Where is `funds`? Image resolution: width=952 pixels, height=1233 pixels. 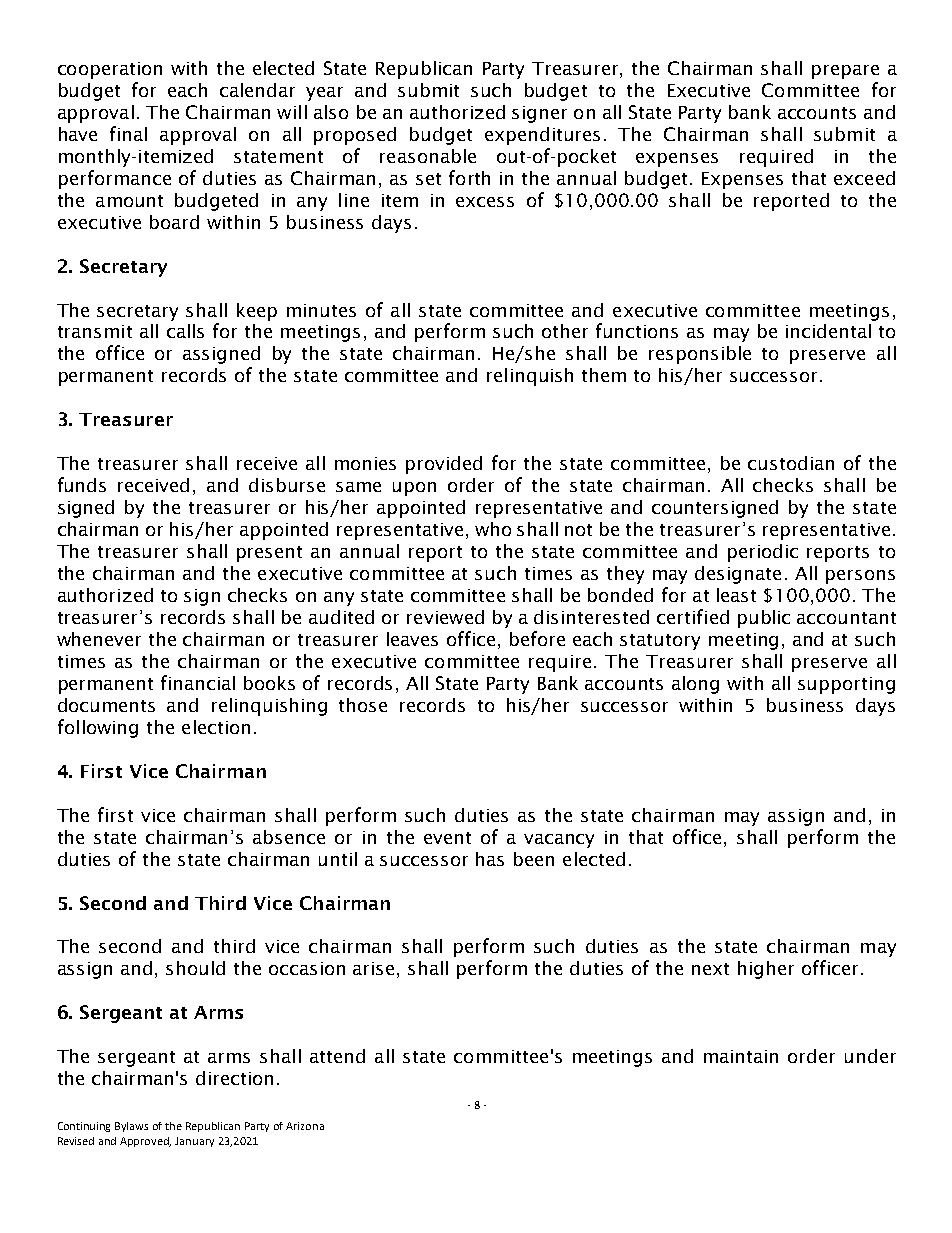
funds is located at coordinates (82, 484).
